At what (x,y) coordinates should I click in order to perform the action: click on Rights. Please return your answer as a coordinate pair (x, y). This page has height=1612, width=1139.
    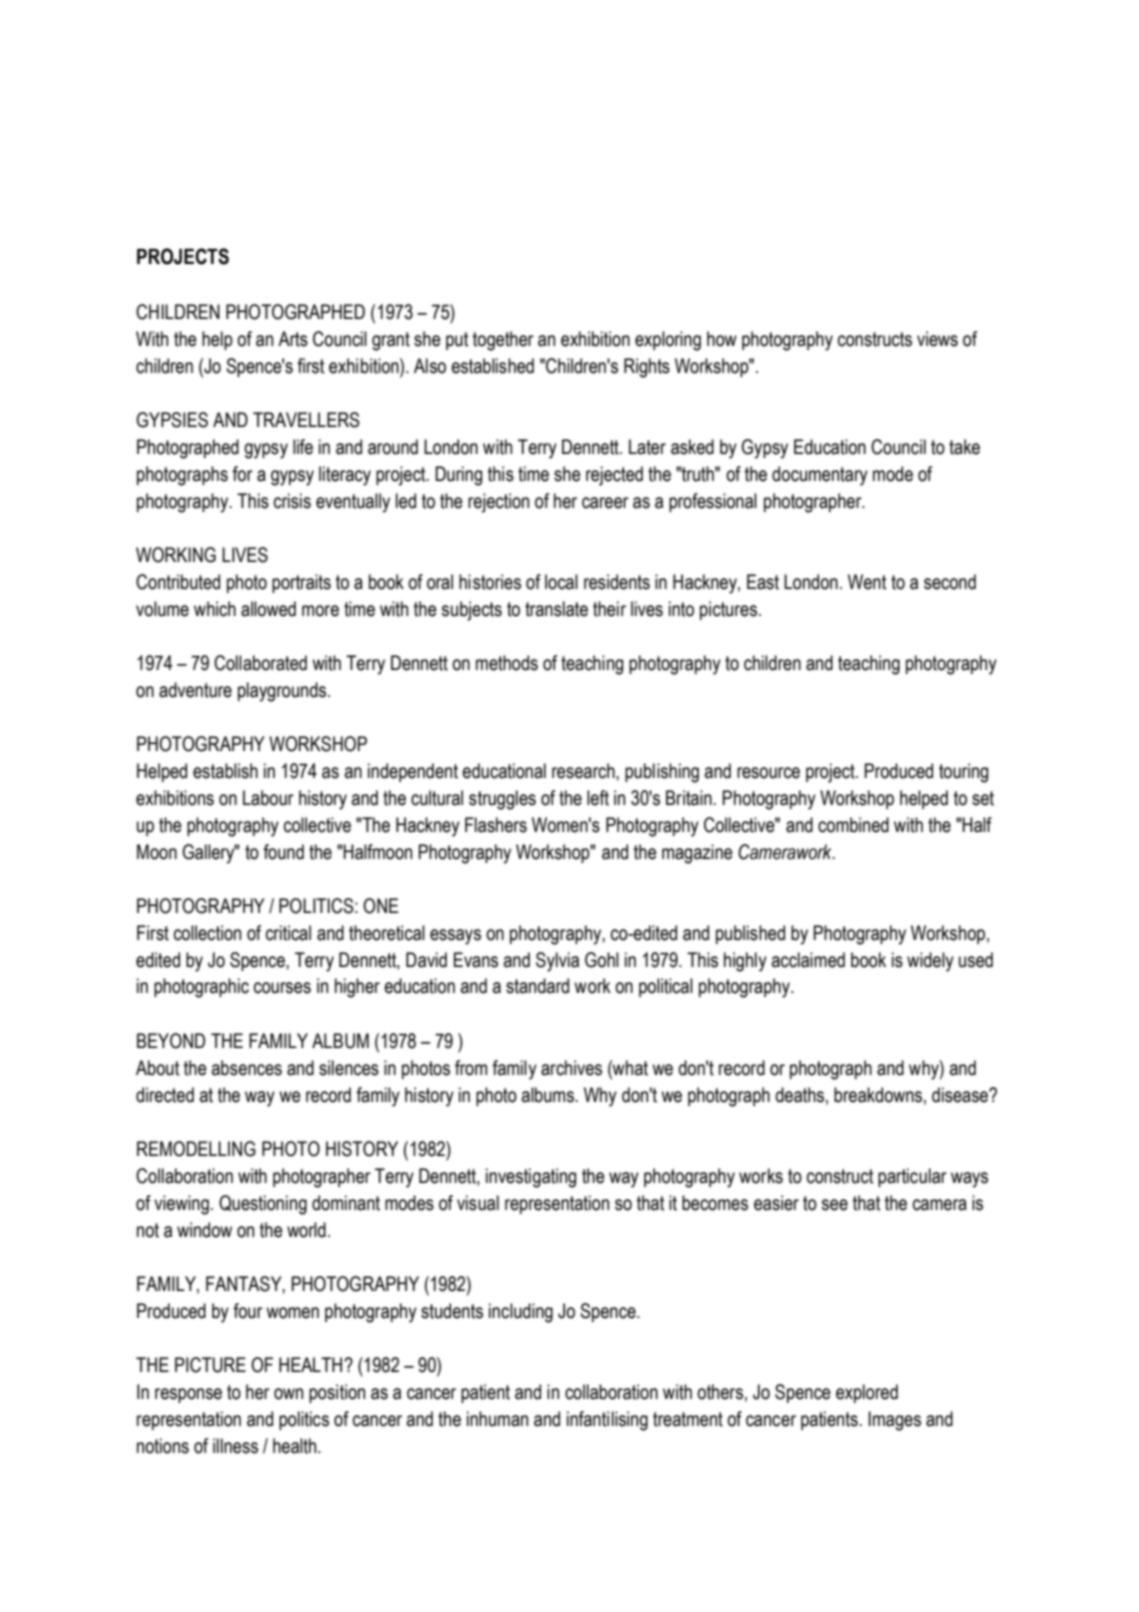
    Looking at the image, I should click on (647, 368).
